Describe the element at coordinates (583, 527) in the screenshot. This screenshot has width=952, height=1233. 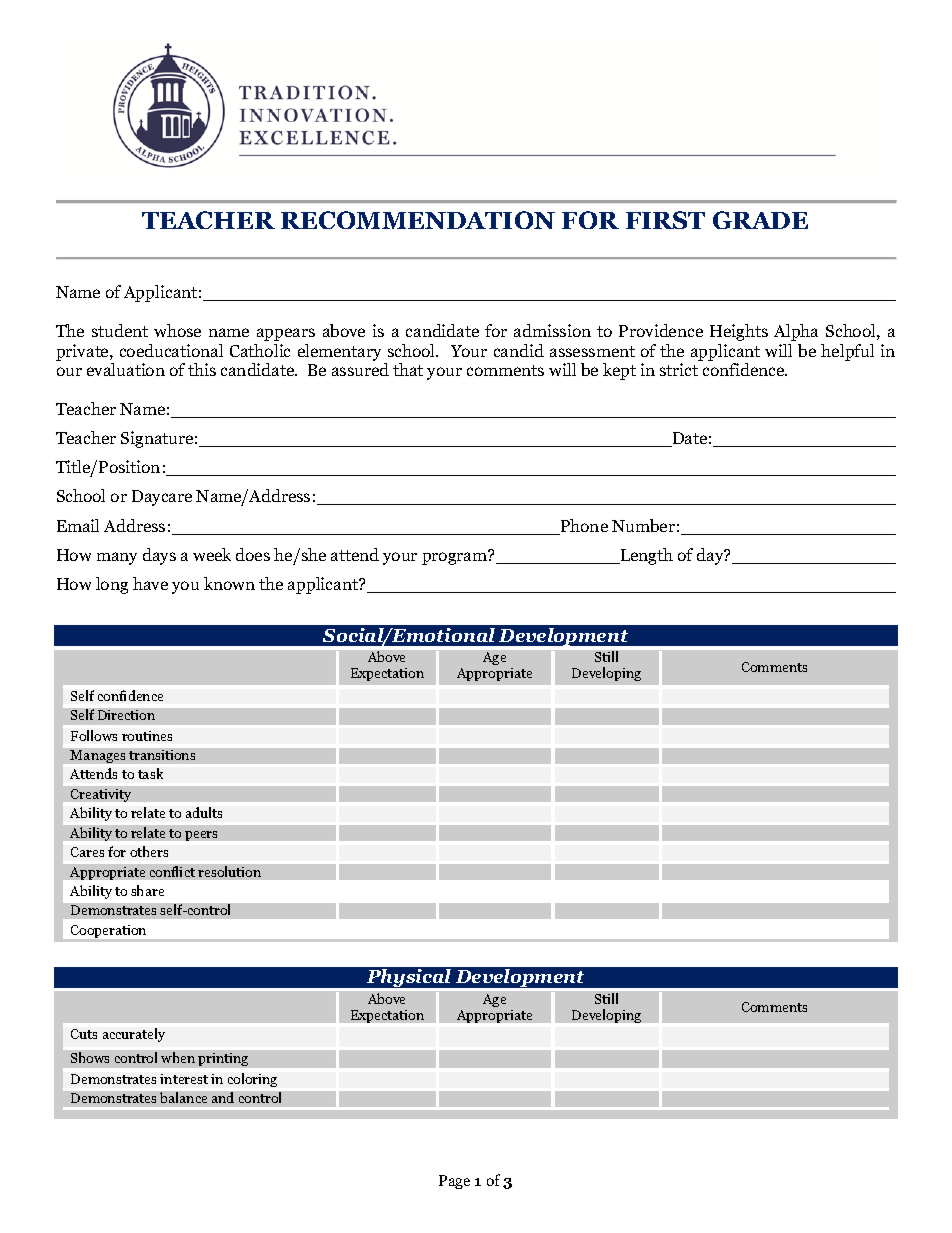
I see `Phone` at that location.
